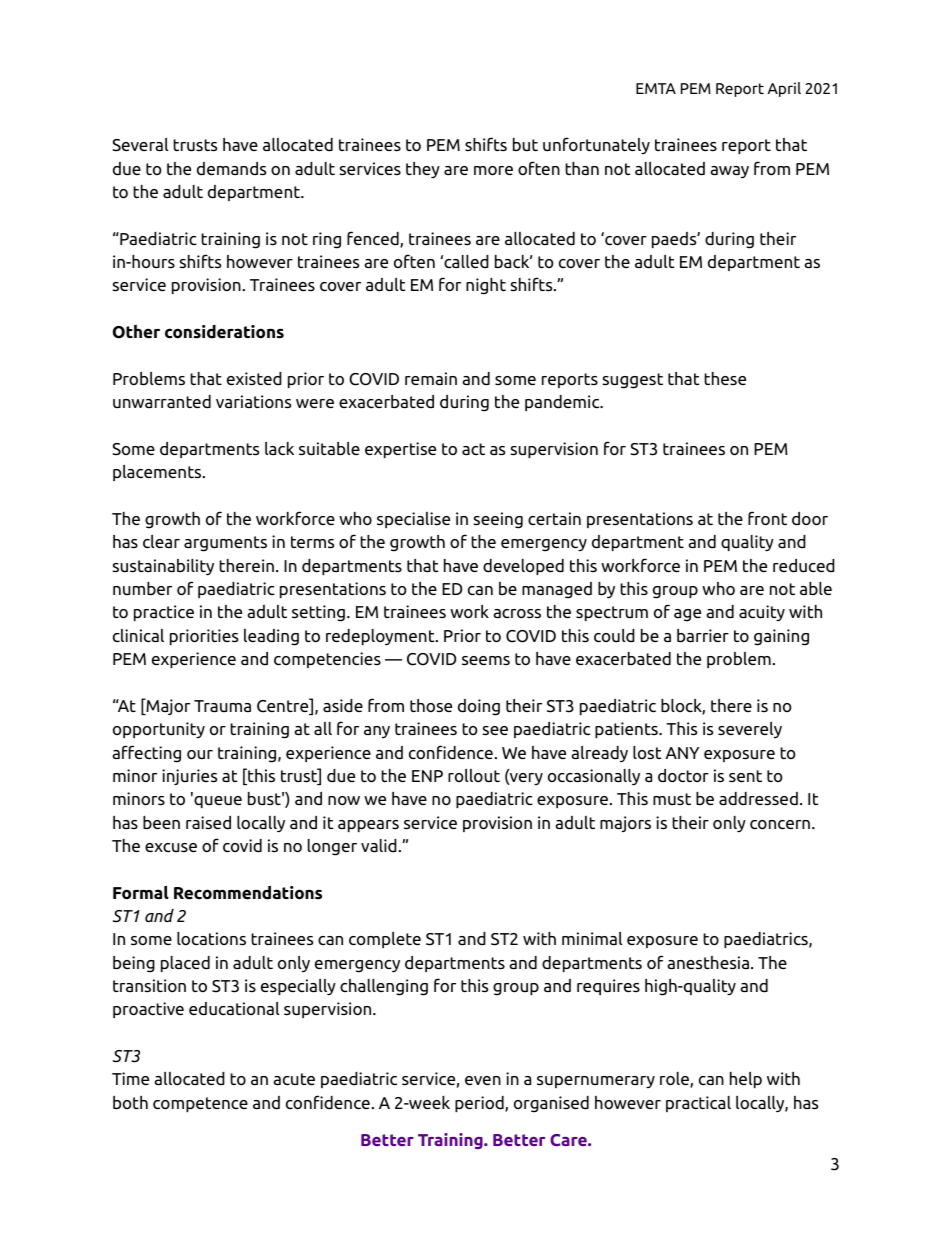  Describe the element at coordinates (762, 613) in the page. I see `acuity` at that location.
